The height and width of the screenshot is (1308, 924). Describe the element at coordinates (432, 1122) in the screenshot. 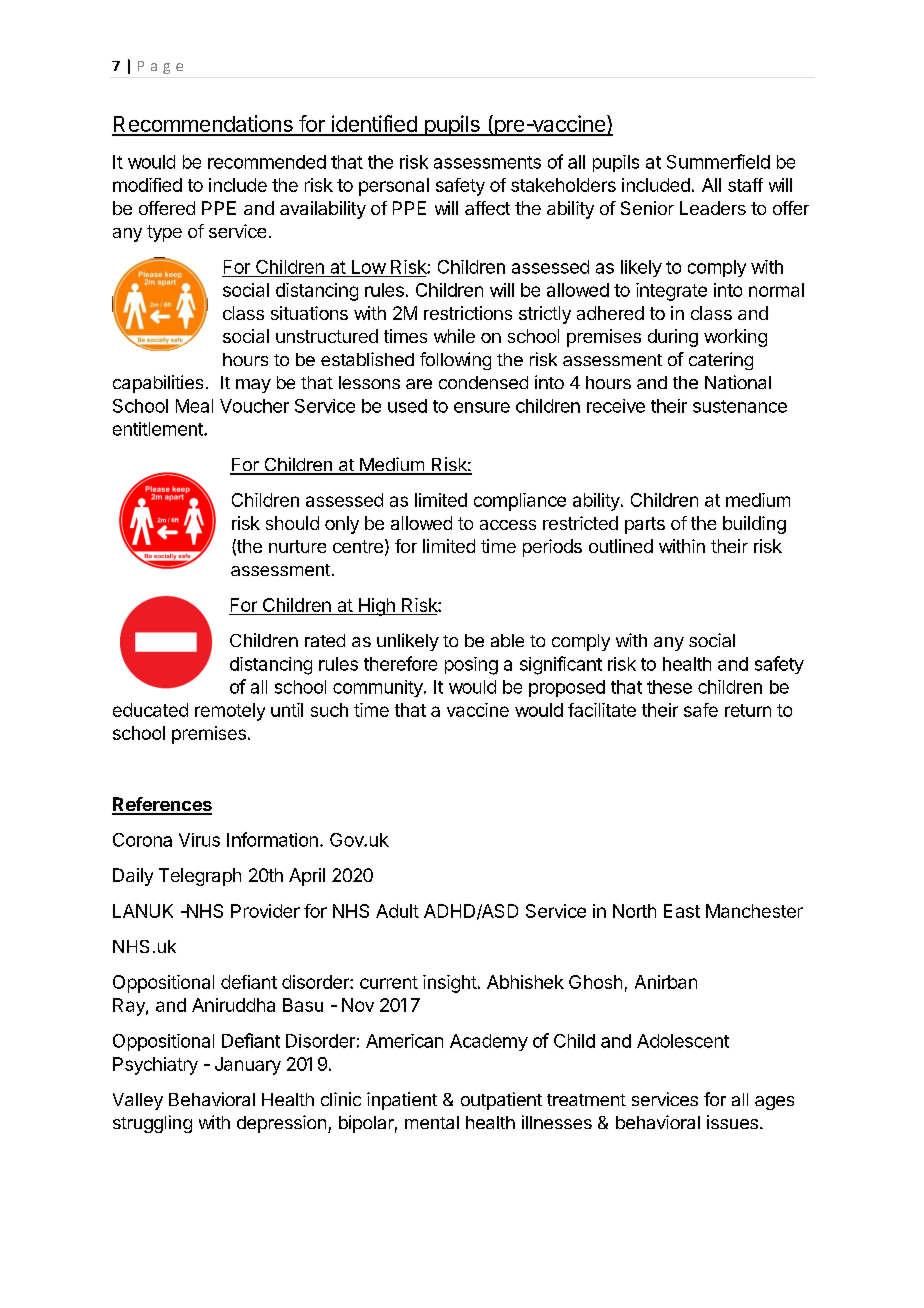

I see `mental` at that location.
